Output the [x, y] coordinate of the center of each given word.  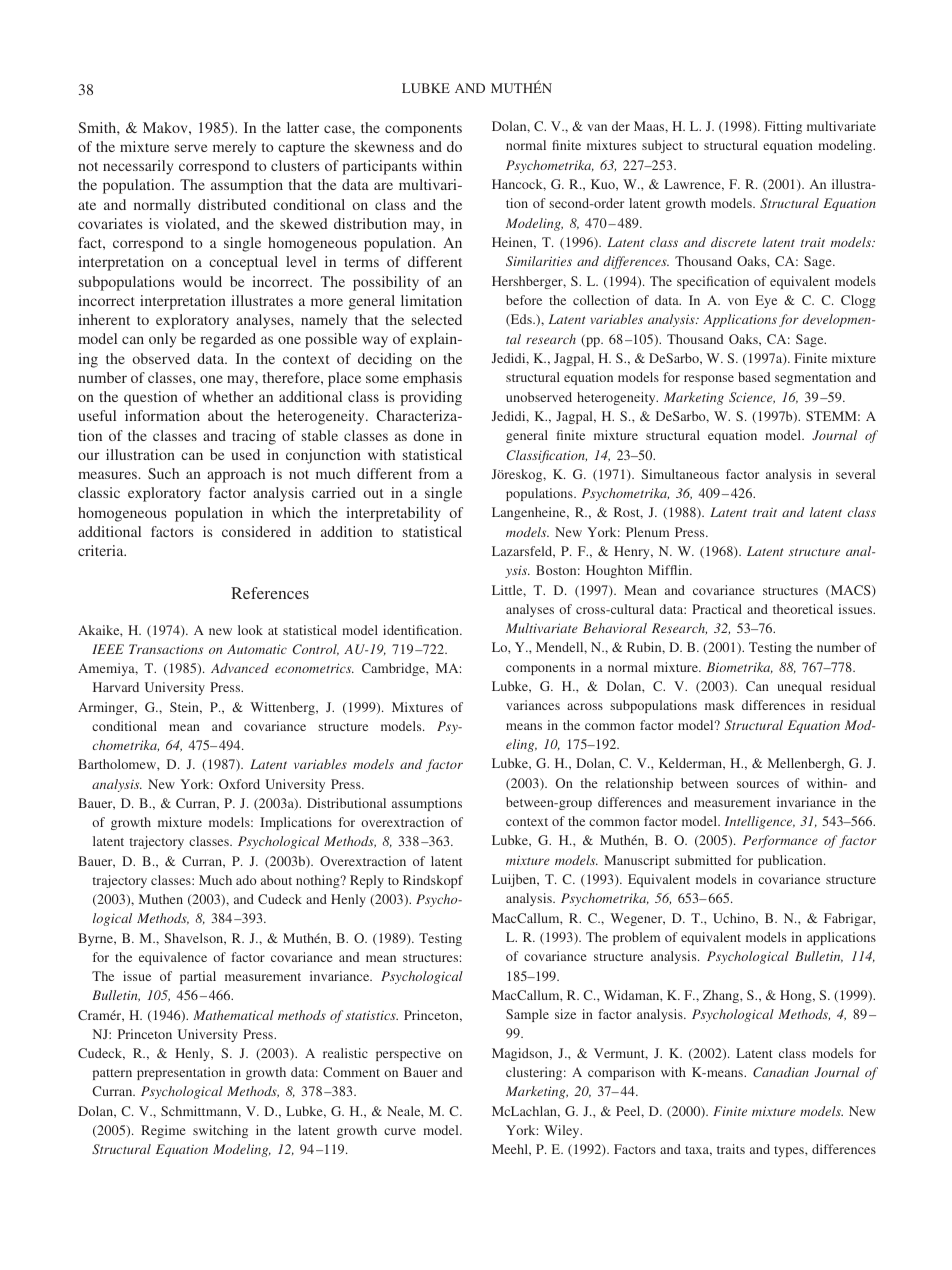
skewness [384, 146]
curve [400, 1131]
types [790, 1151]
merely [234, 148]
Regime [163, 1131]
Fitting [783, 127]
